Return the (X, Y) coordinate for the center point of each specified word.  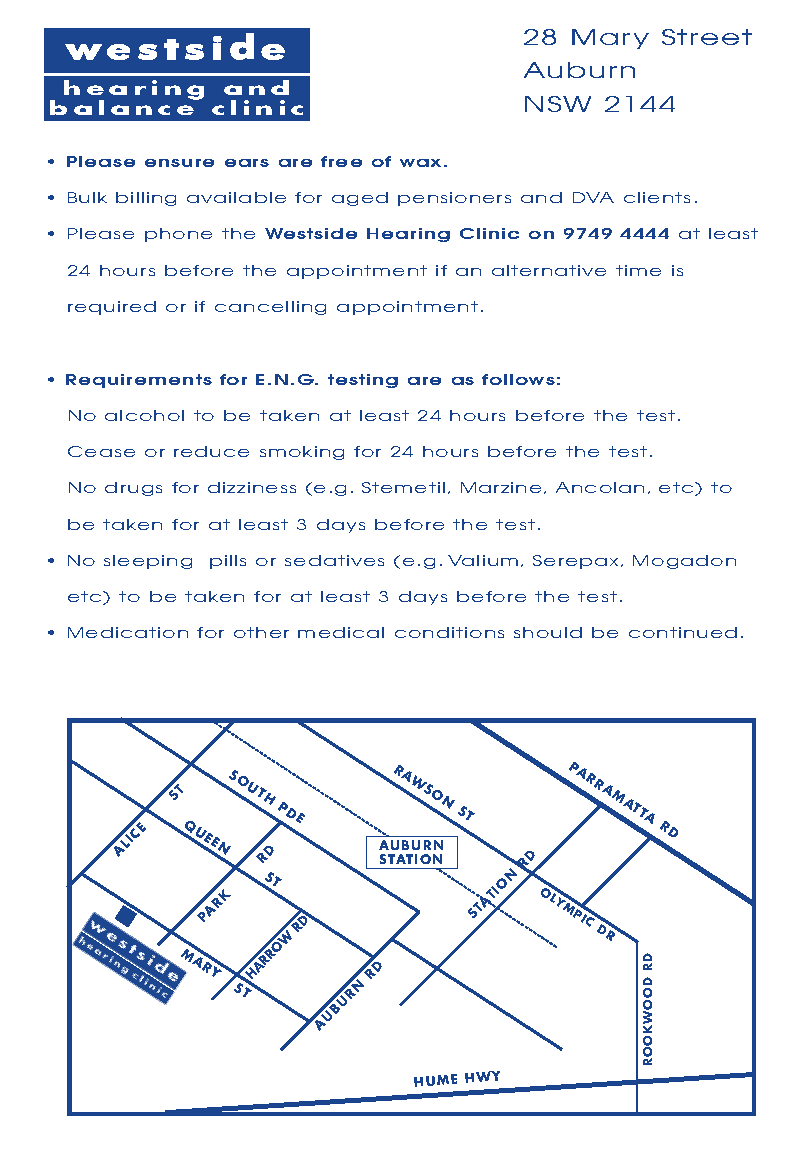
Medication (128, 632)
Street (707, 37)
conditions (449, 632)
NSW (558, 104)
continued (683, 632)
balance (123, 106)
